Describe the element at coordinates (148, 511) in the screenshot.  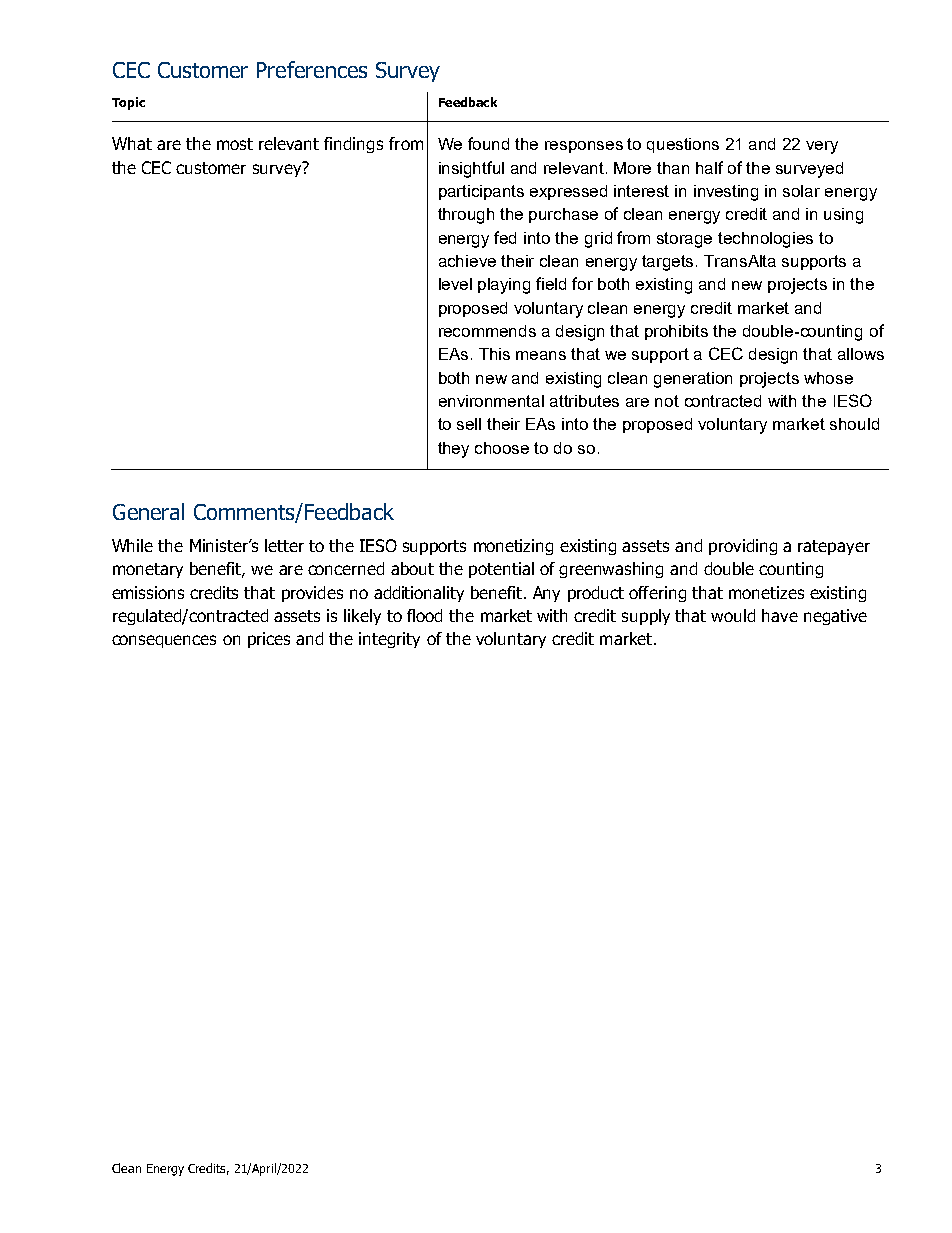
I see `General` at that location.
